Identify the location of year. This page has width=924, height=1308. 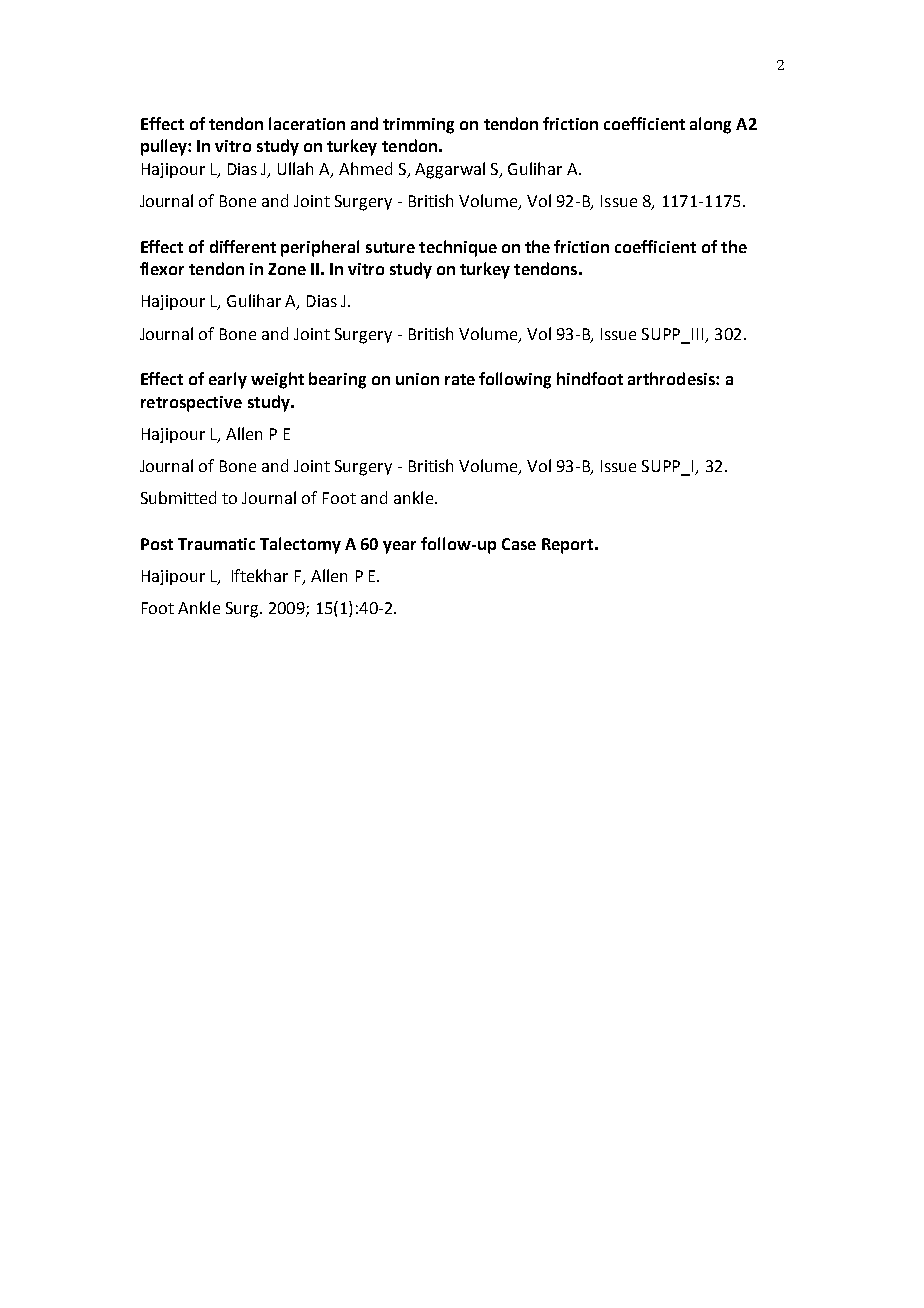
(399, 547).
